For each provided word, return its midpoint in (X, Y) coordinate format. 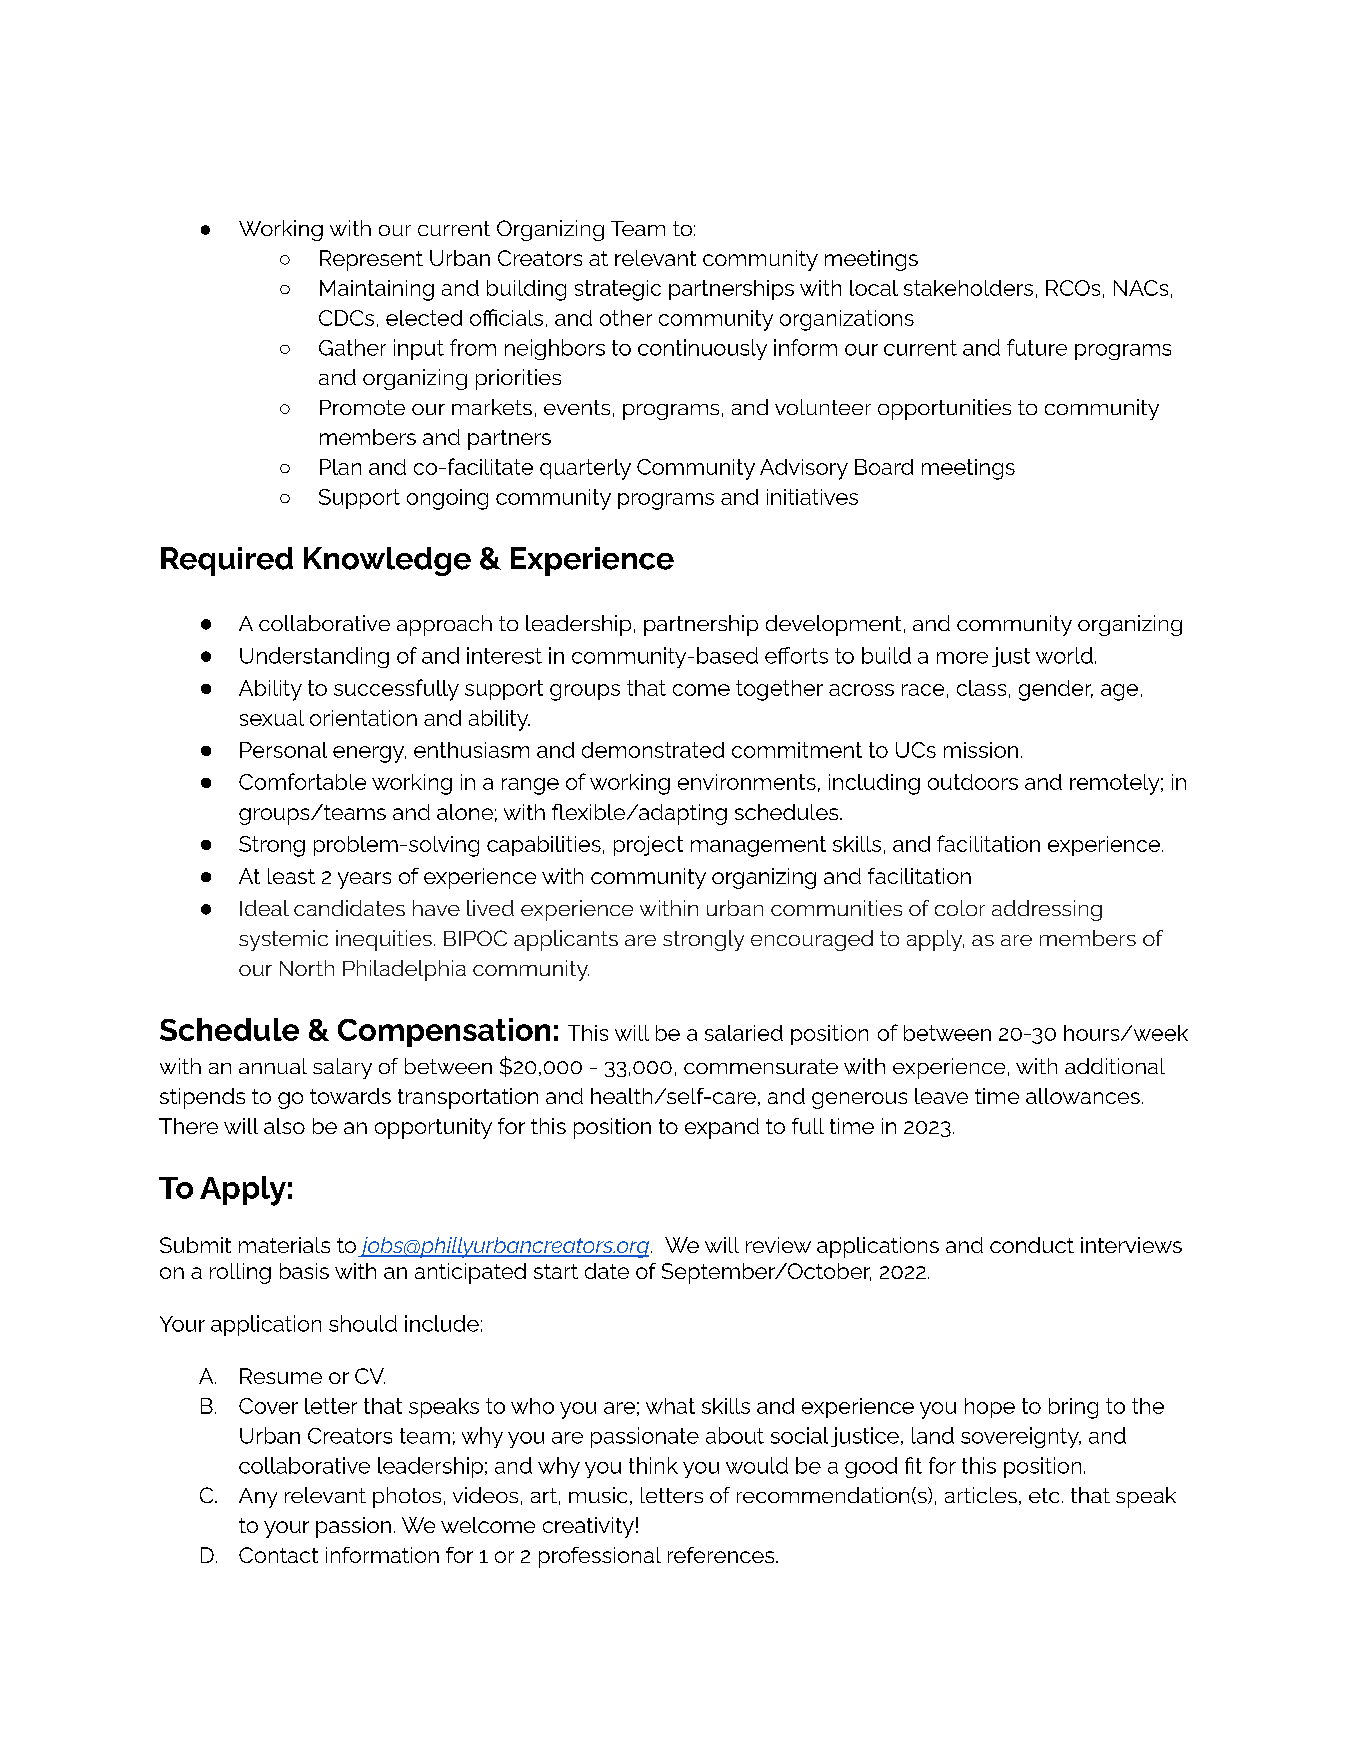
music (598, 1495)
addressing (1047, 910)
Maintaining (377, 290)
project (648, 846)
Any (258, 1498)
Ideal (264, 908)
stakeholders (968, 288)
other (626, 318)
